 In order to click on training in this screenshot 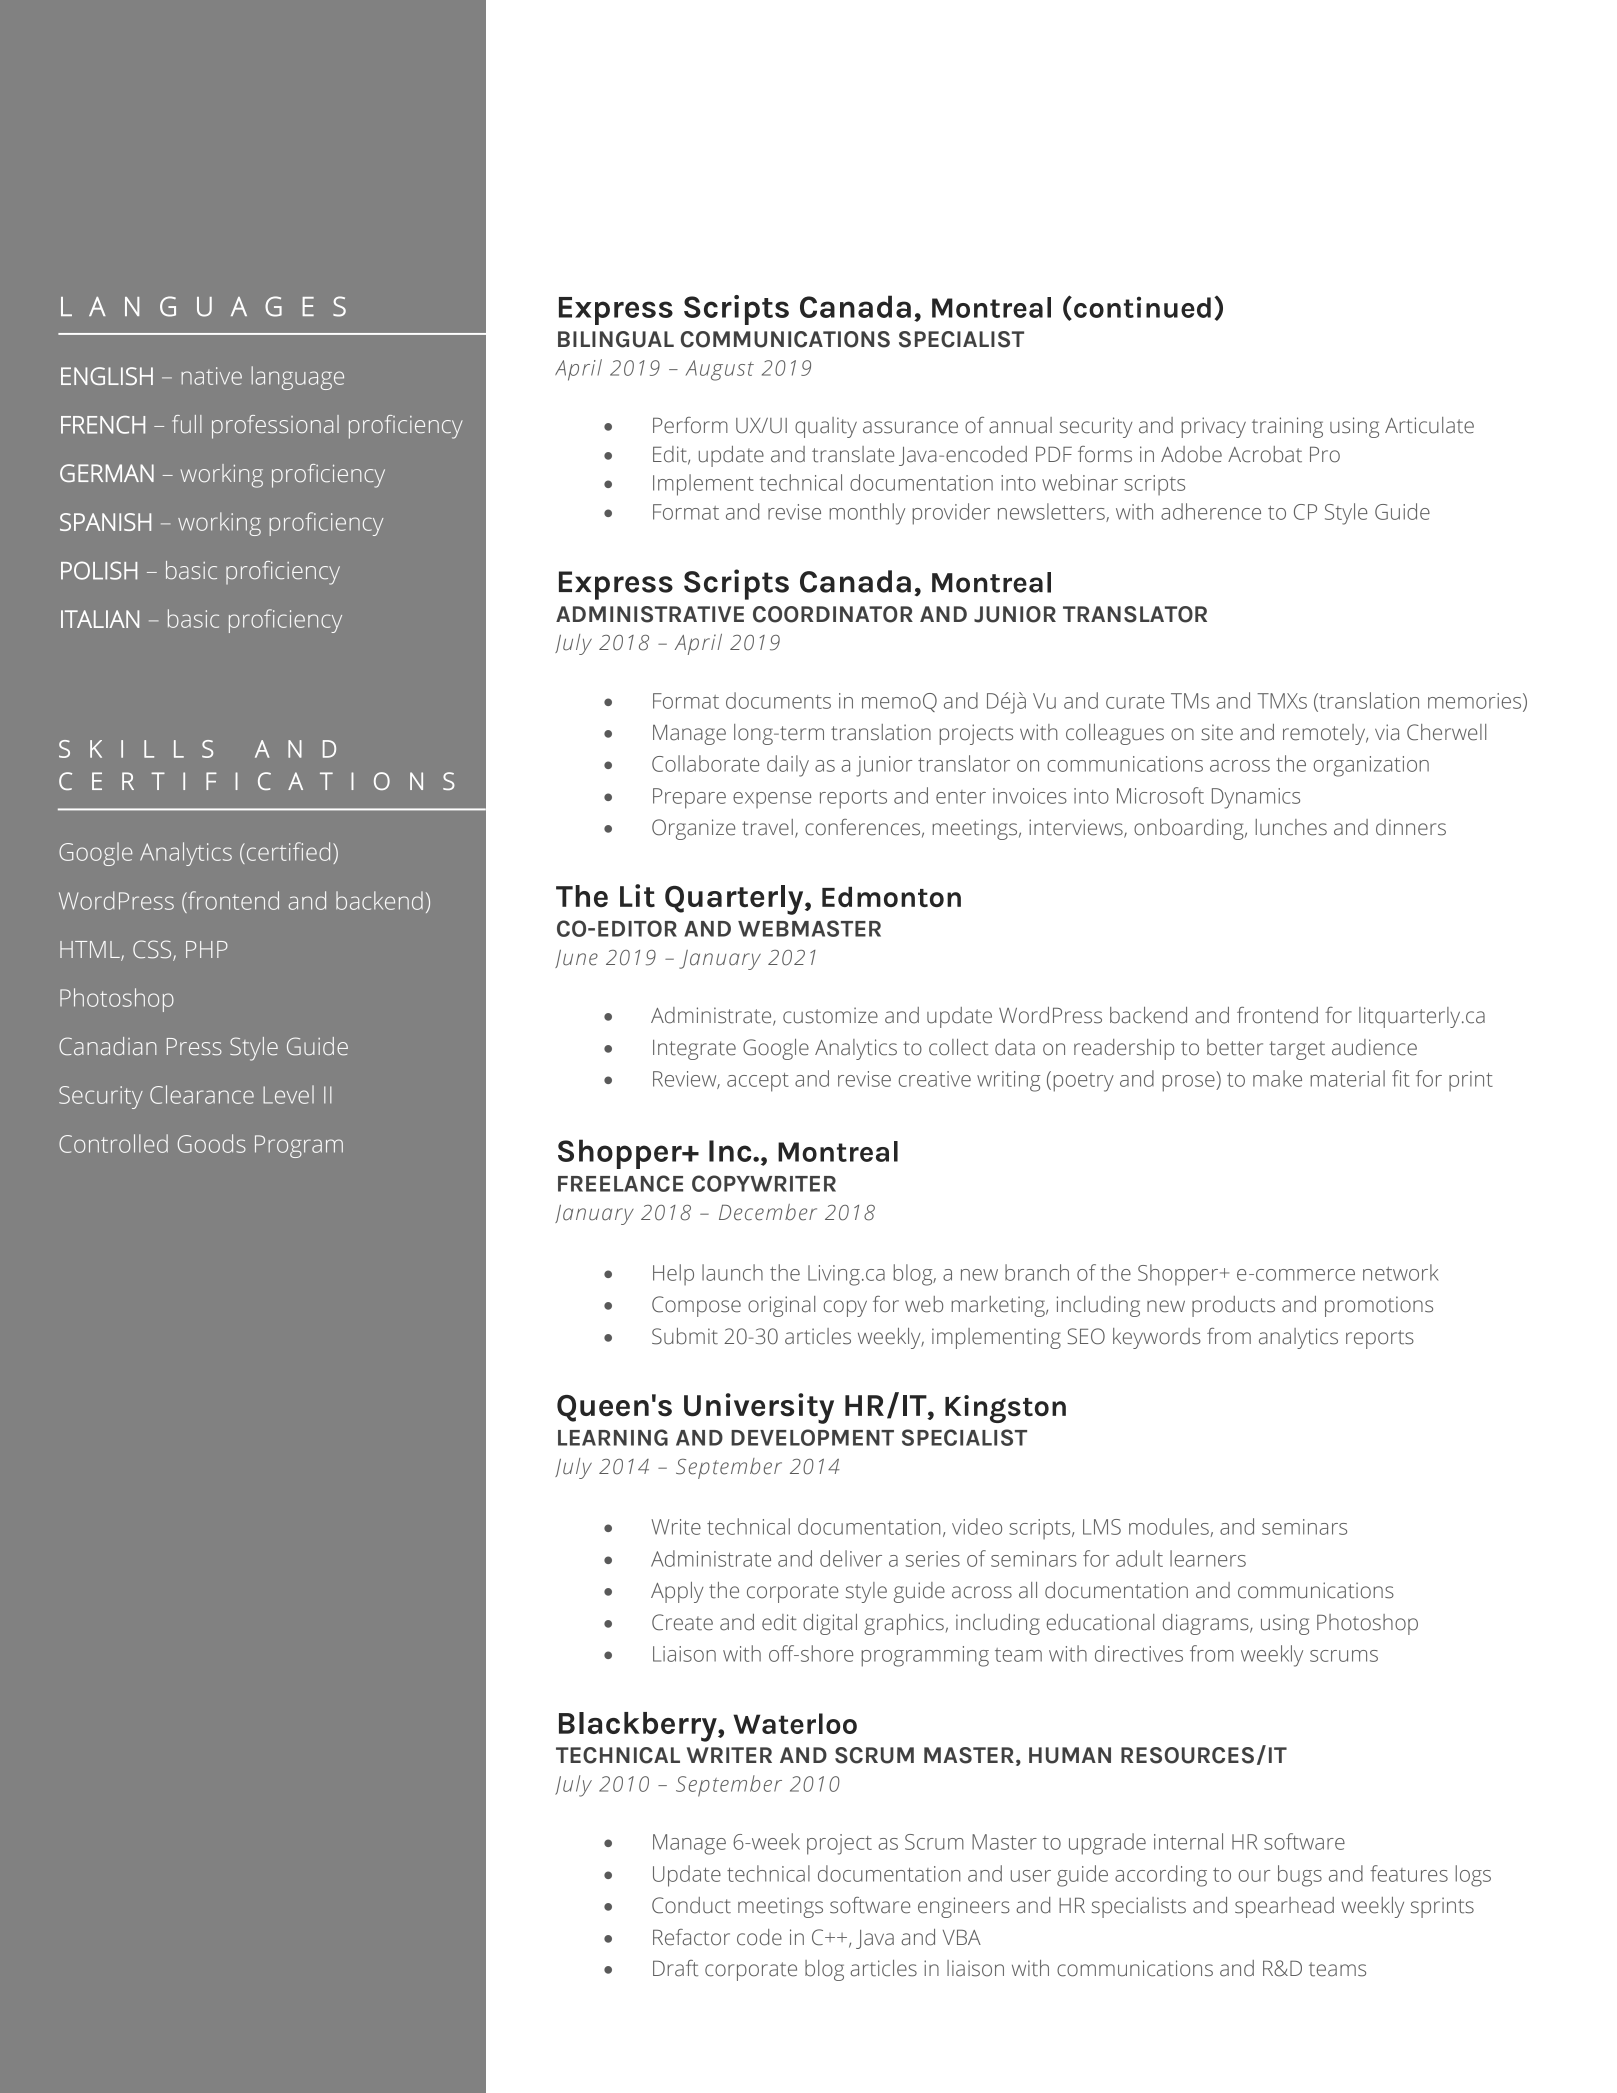, I will do `click(1287, 427)`.
